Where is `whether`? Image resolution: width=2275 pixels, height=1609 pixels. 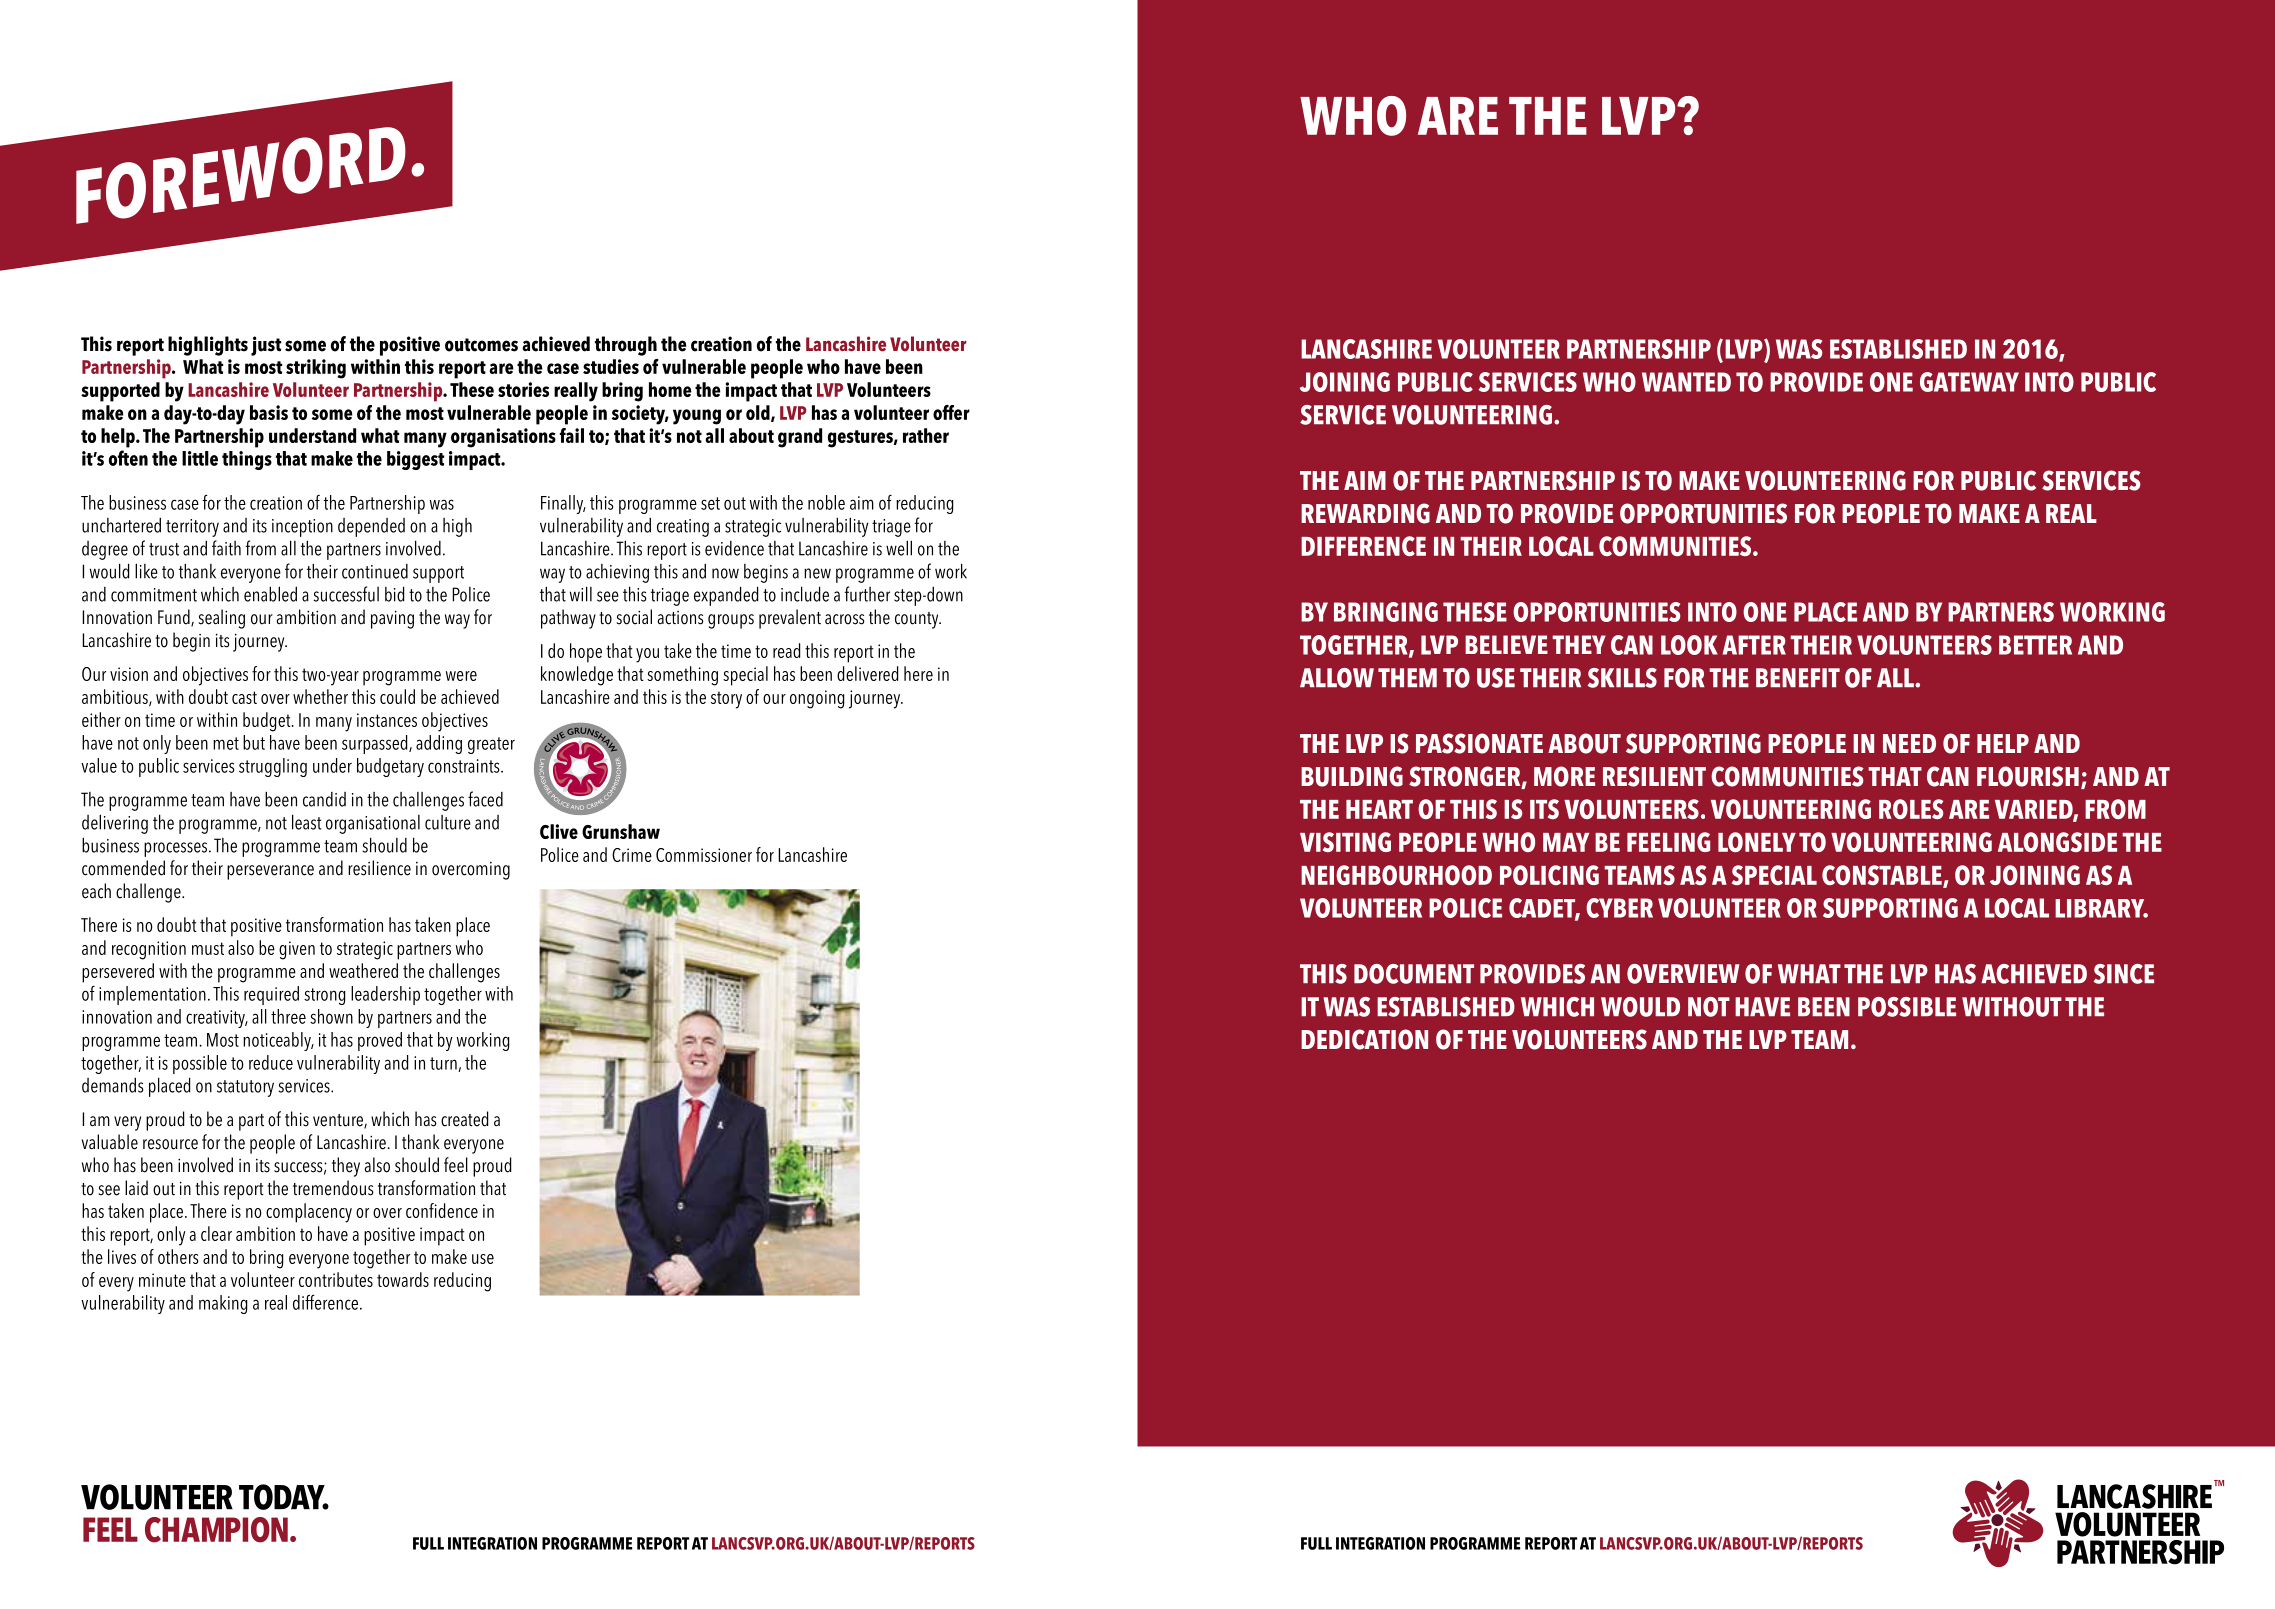 whether is located at coordinates (320, 696).
